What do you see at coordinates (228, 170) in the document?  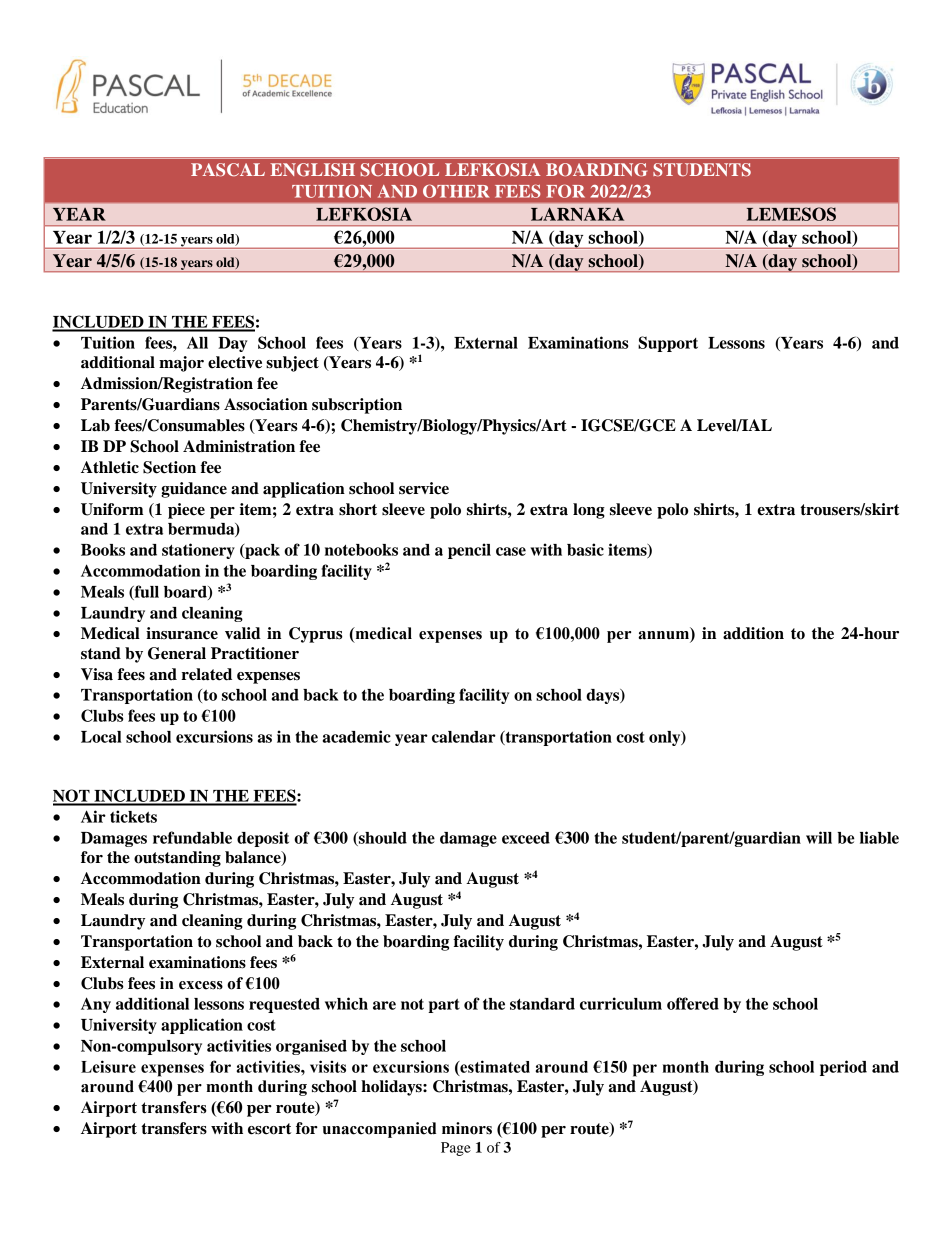 I see `PASCAL` at bounding box center [228, 170].
